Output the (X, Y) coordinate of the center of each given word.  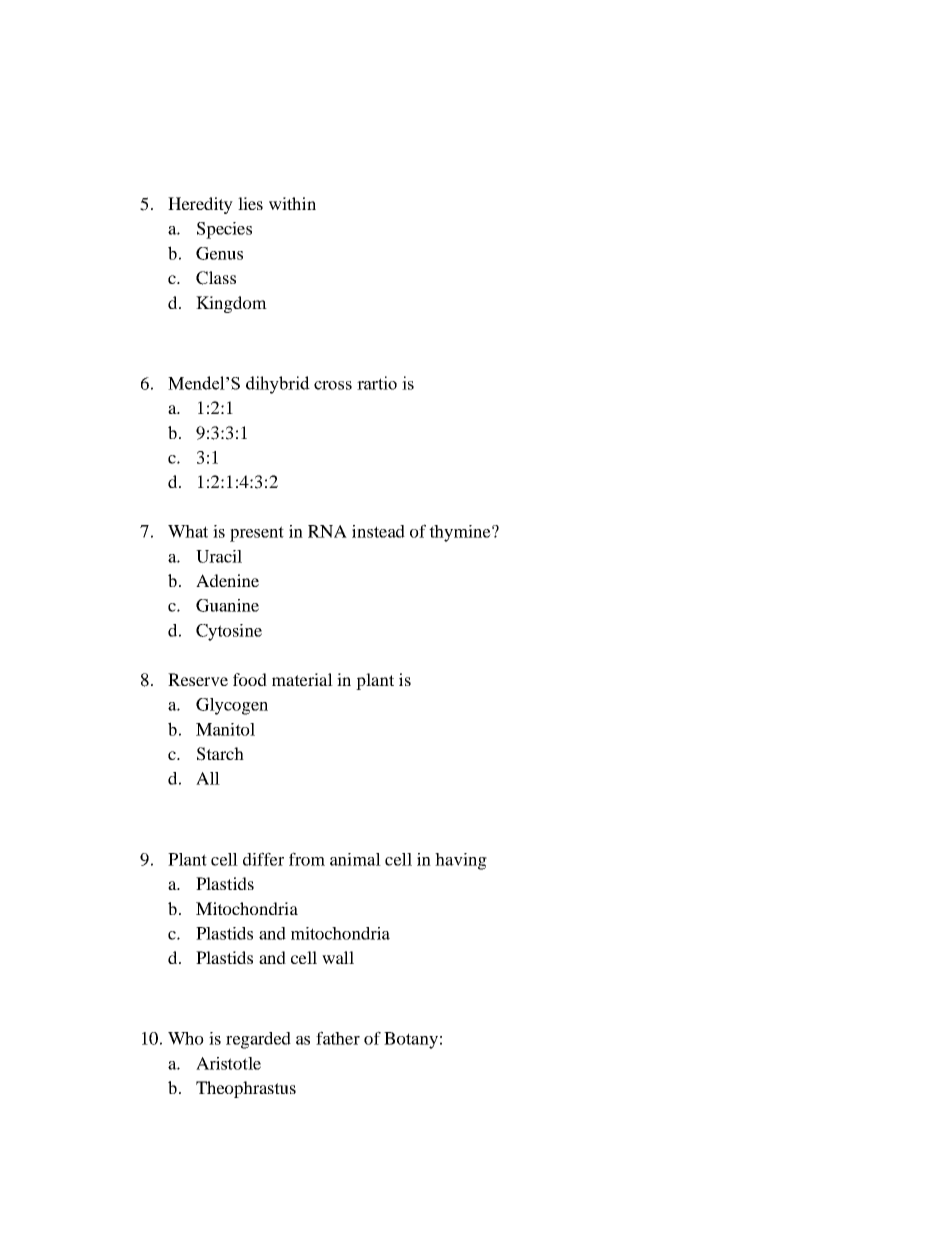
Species (224, 230)
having (461, 861)
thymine (461, 533)
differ (263, 859)
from (307, 859)
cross (333, 385)
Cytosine (229, 632)
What (188, 531)
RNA (327, 531)
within (292, 203)
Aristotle (228, 1063)
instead (378, 531)
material (302, 679)
